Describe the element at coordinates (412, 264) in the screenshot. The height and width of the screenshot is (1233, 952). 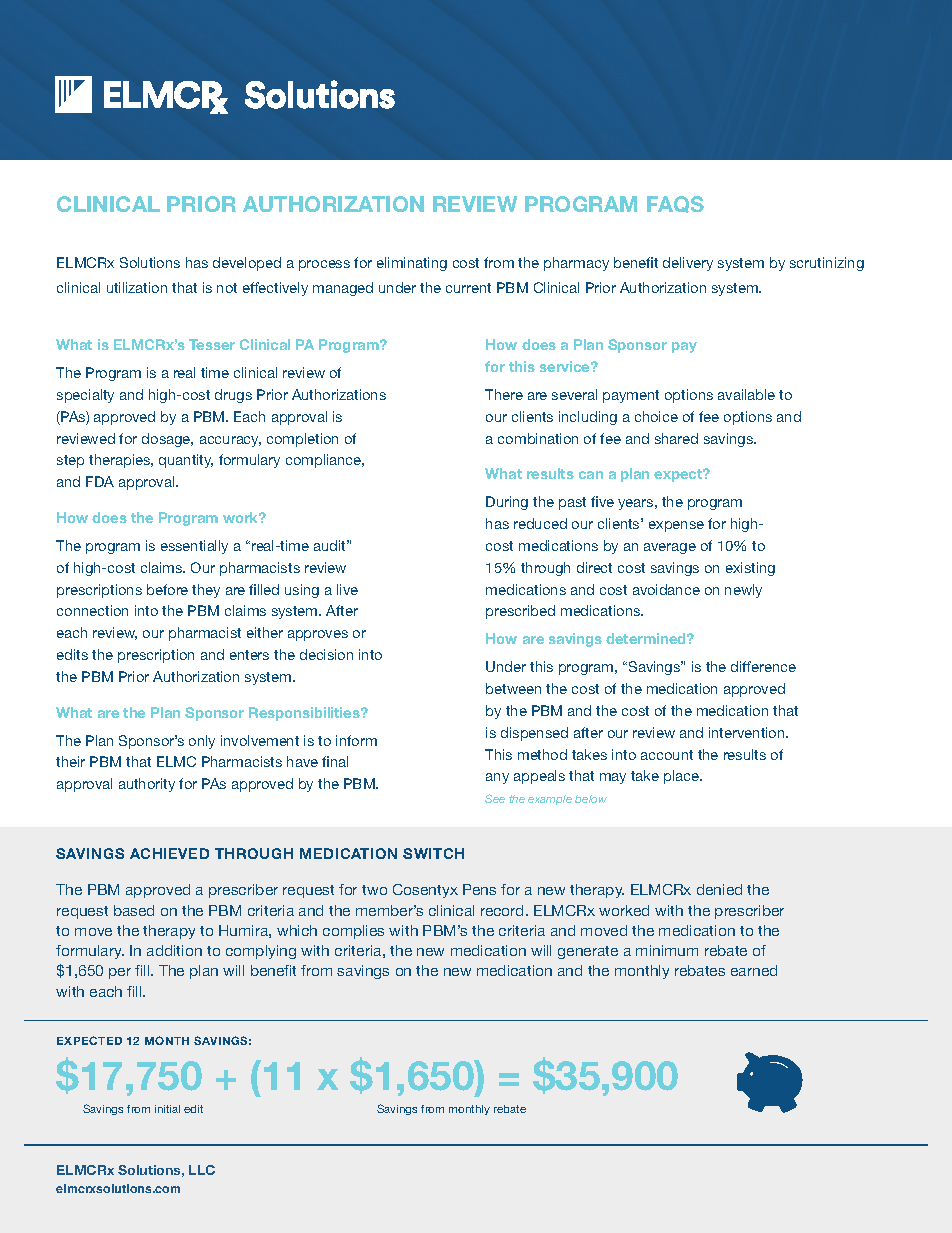
I see `eliminating` at that location.
